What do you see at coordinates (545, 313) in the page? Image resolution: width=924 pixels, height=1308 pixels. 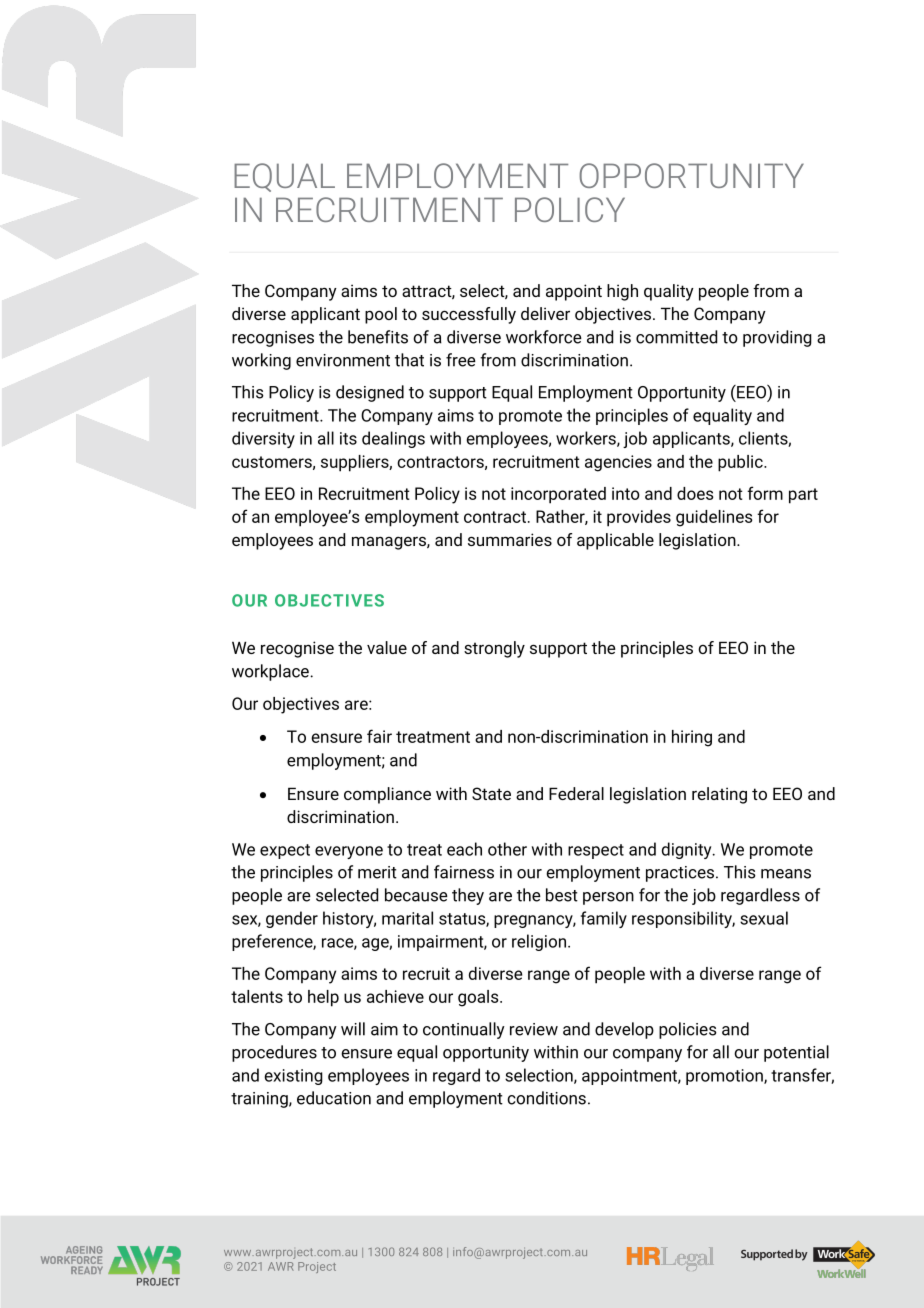 I see `deliver` at bounding box center [545, 313].
